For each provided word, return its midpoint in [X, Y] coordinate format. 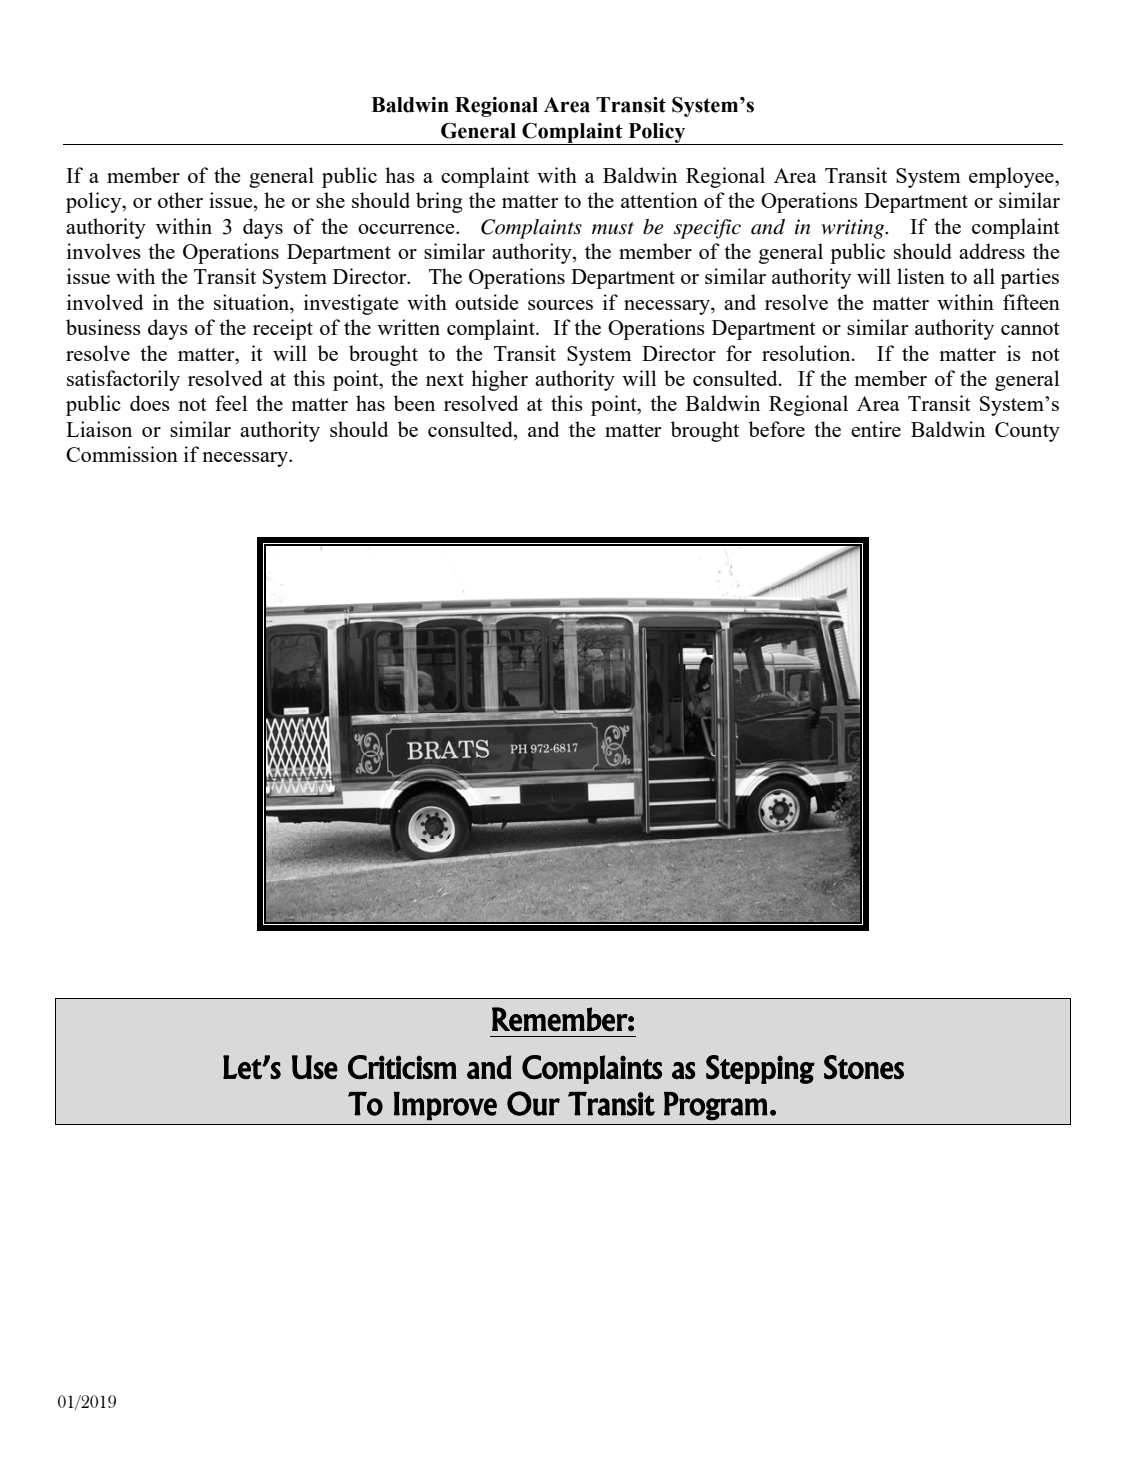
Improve [445, 1106]
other [180, 200]
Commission [122, 454]
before [777, 429]
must [613, 228]
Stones [864, 1067]
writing [854, 229]
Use [315, 1067]
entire [876, 429]
